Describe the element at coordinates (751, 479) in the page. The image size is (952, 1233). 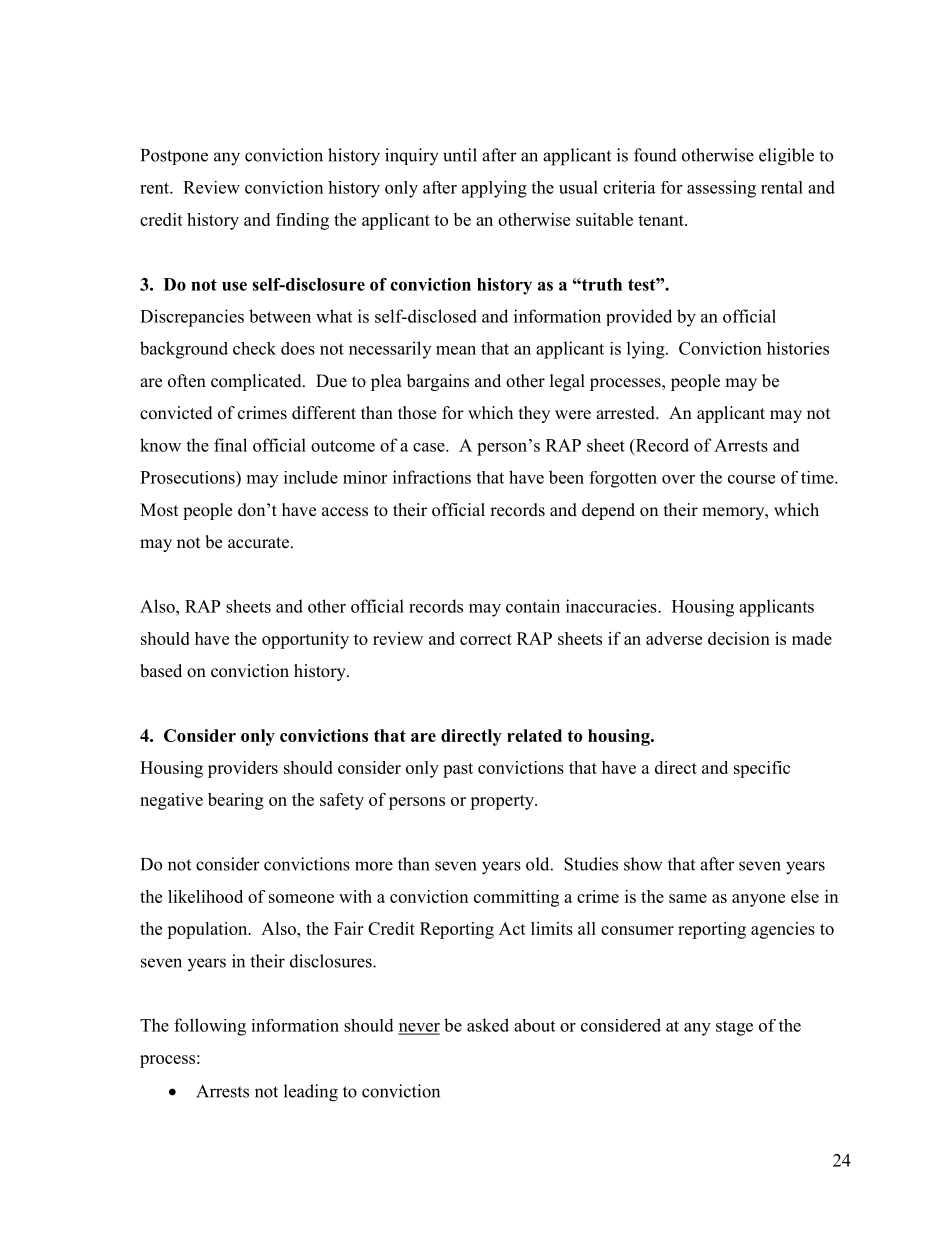
I see `course` at that location.
